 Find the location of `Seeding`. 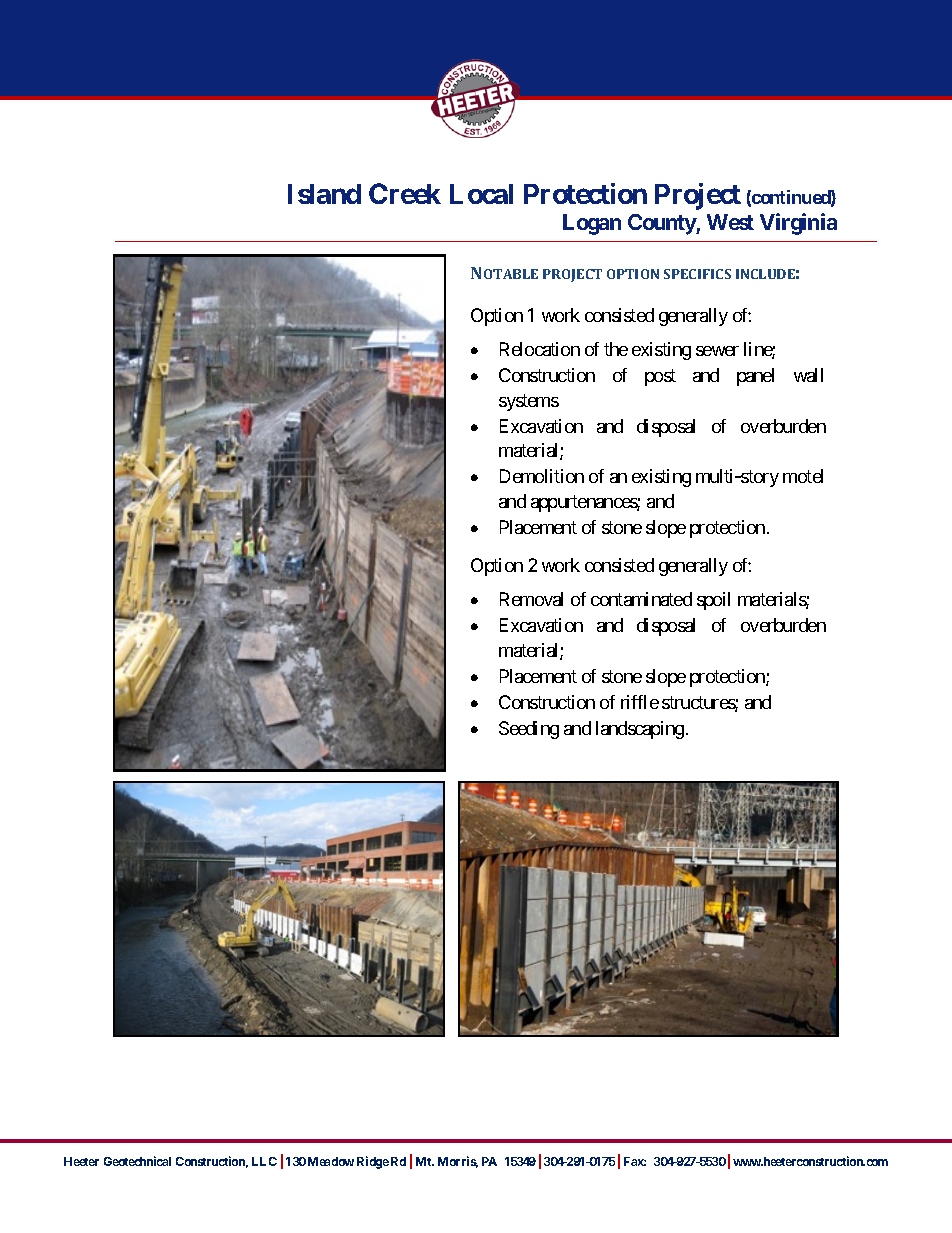

Seeding is located at coordinates (529, 730).
